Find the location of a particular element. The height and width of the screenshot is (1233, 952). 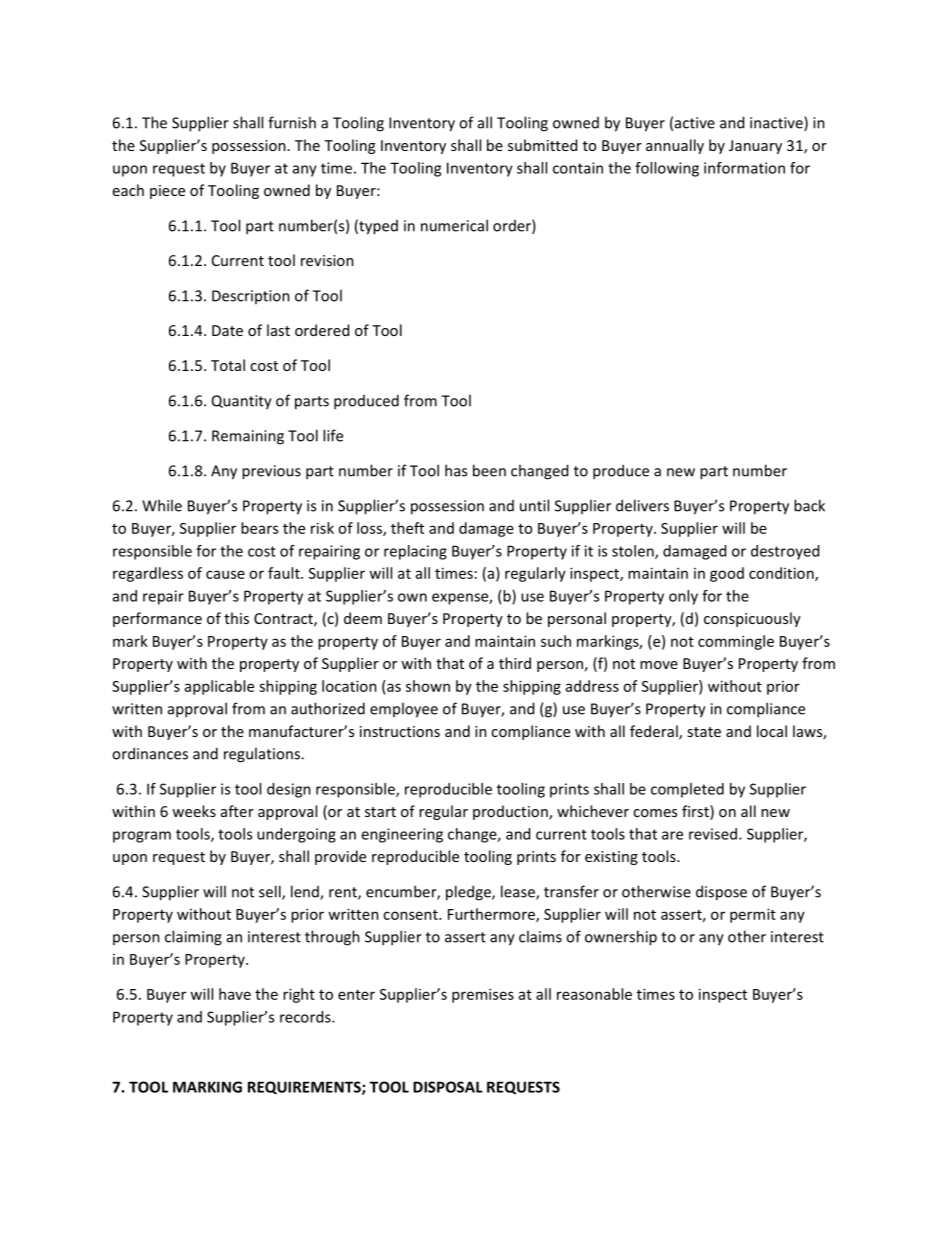

has is located at coordinates (456, 470).
